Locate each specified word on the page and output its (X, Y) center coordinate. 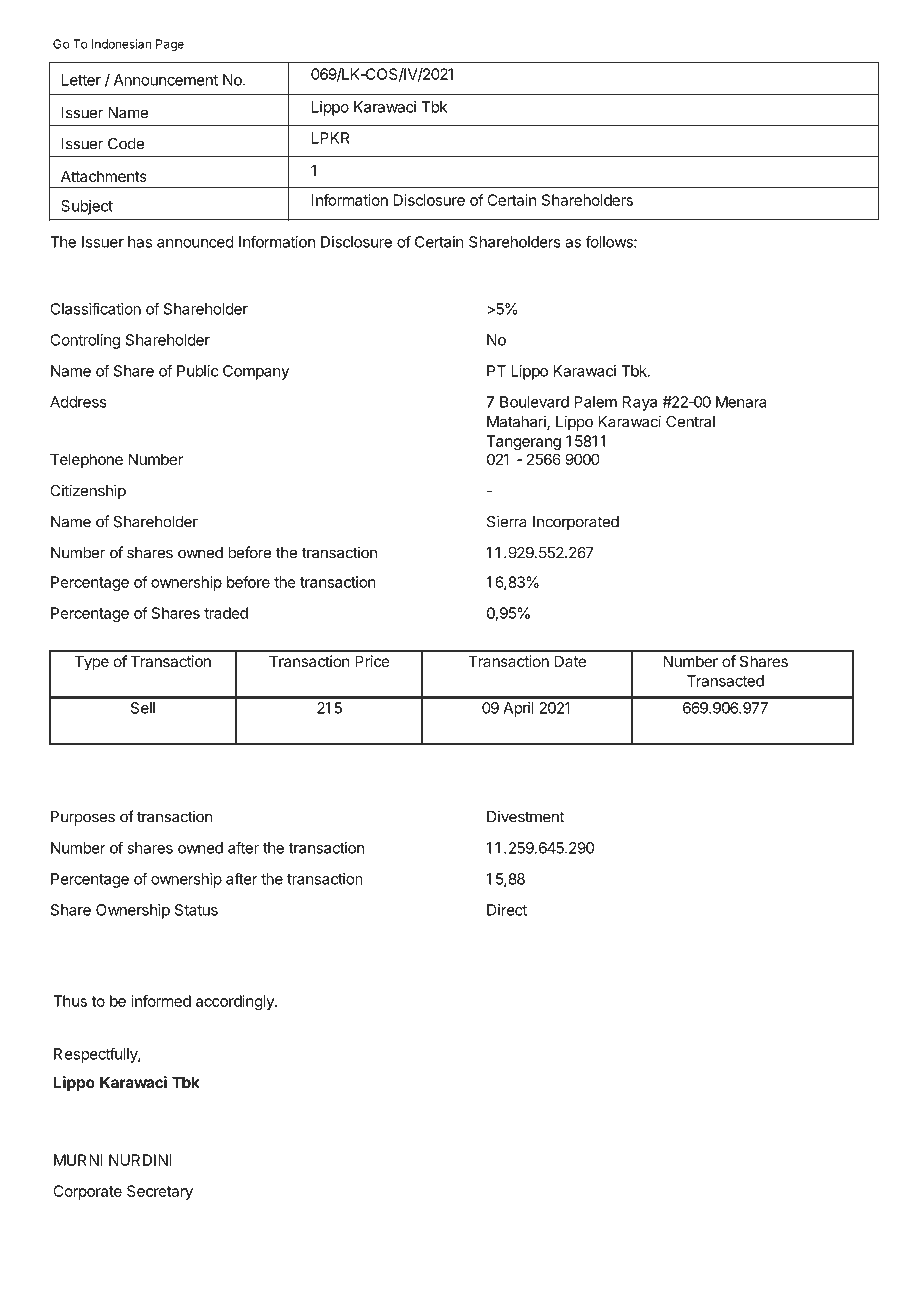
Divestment (525, 816)
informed (161, 1001)
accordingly (236, 1002)
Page (170, 45)
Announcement (166, 80)
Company (256, 372)
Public (197, 371)
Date (570, 661)
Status (196, 910)
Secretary (160, 1192)
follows (610, 242)
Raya (640, 403)
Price (372, 661)
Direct (507, 910)
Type (92, 663)
